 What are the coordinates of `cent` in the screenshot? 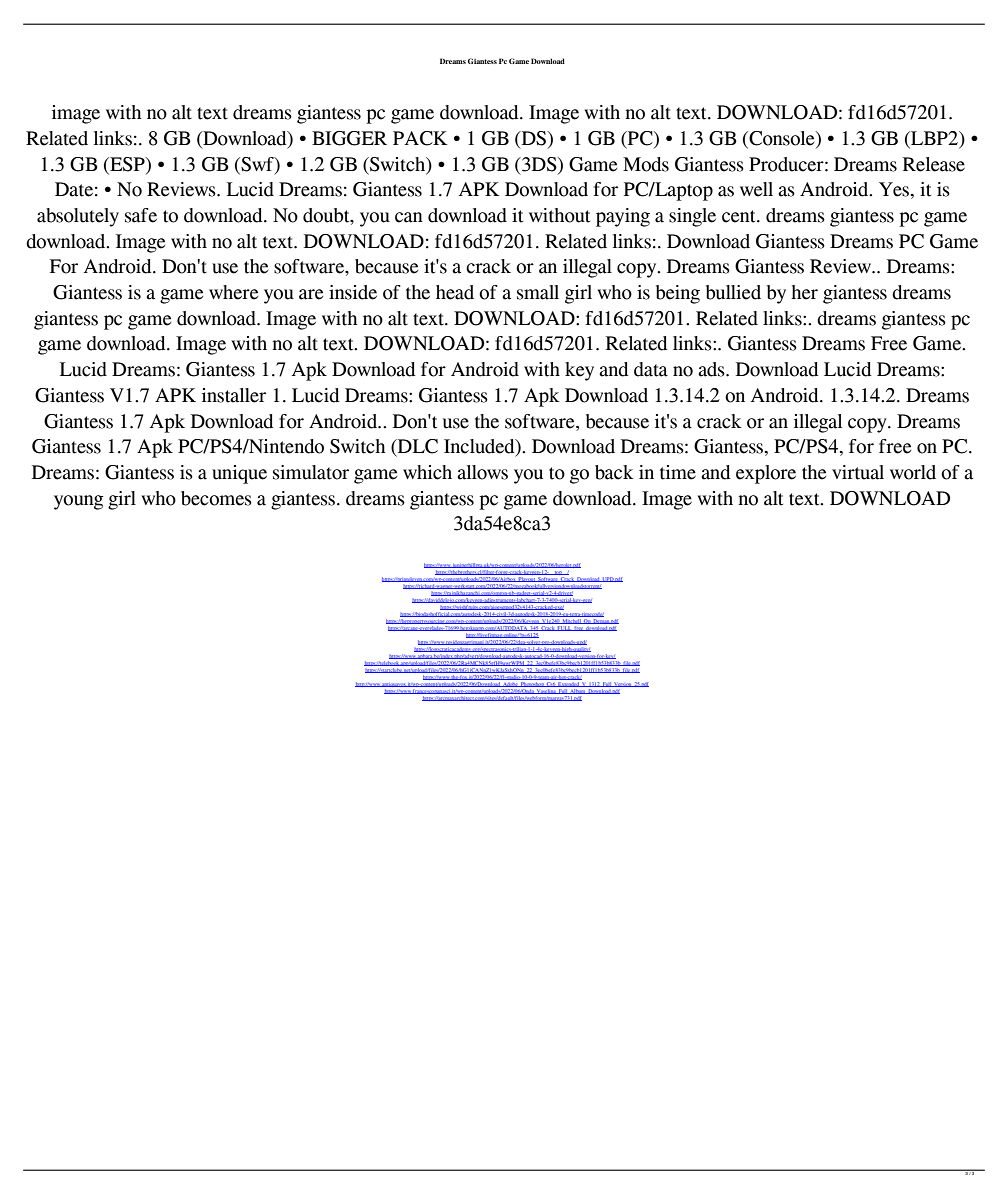 It's located at (740, 216).
